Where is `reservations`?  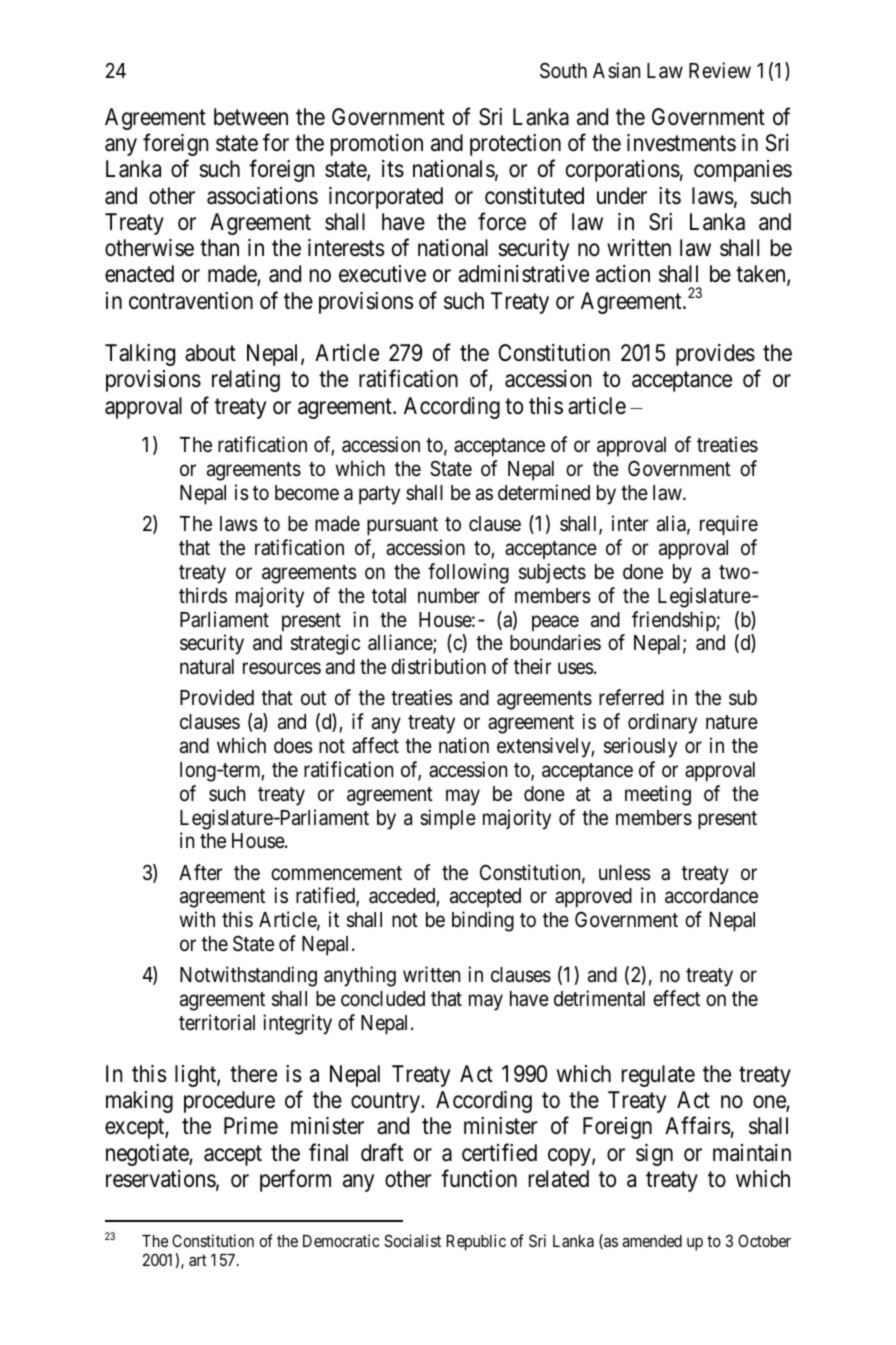
reservations is located at coordinates (161, 1179).
